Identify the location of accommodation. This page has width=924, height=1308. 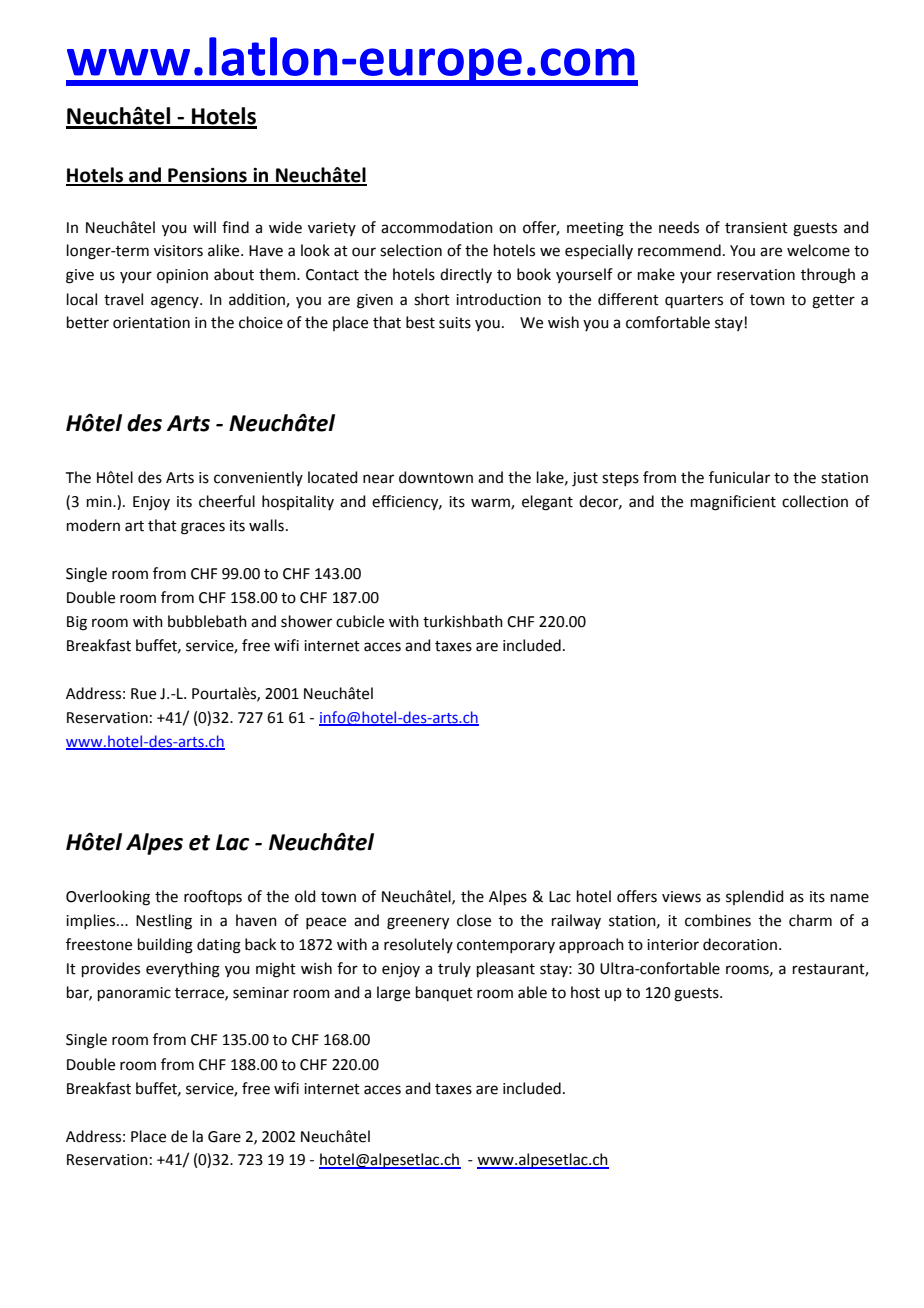
(437, 227).
